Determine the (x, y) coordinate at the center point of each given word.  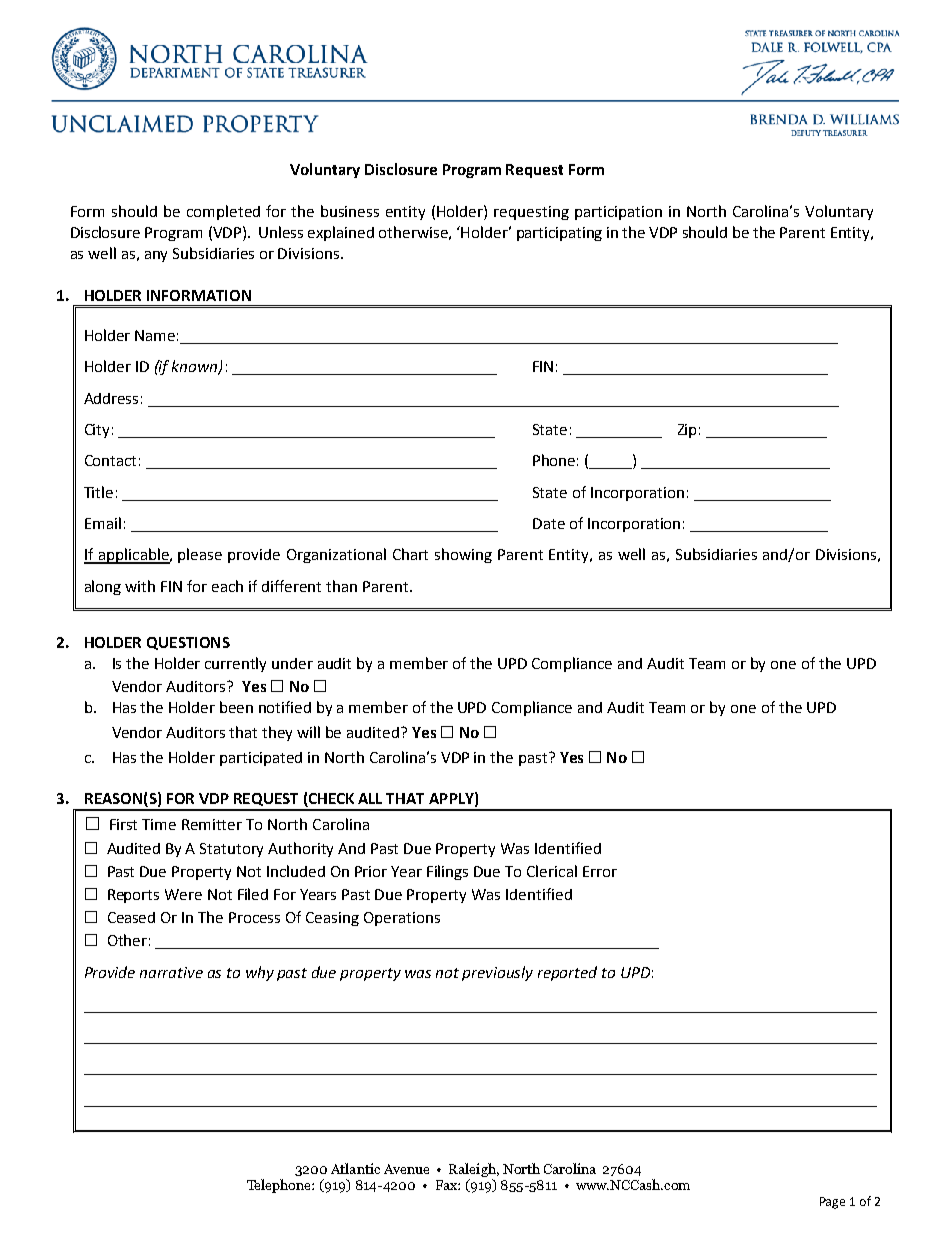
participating (559, 234)
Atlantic (355, 1168)
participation (618, 213)
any (156, 256)
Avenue (406, 1169)
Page (832, 1203)
